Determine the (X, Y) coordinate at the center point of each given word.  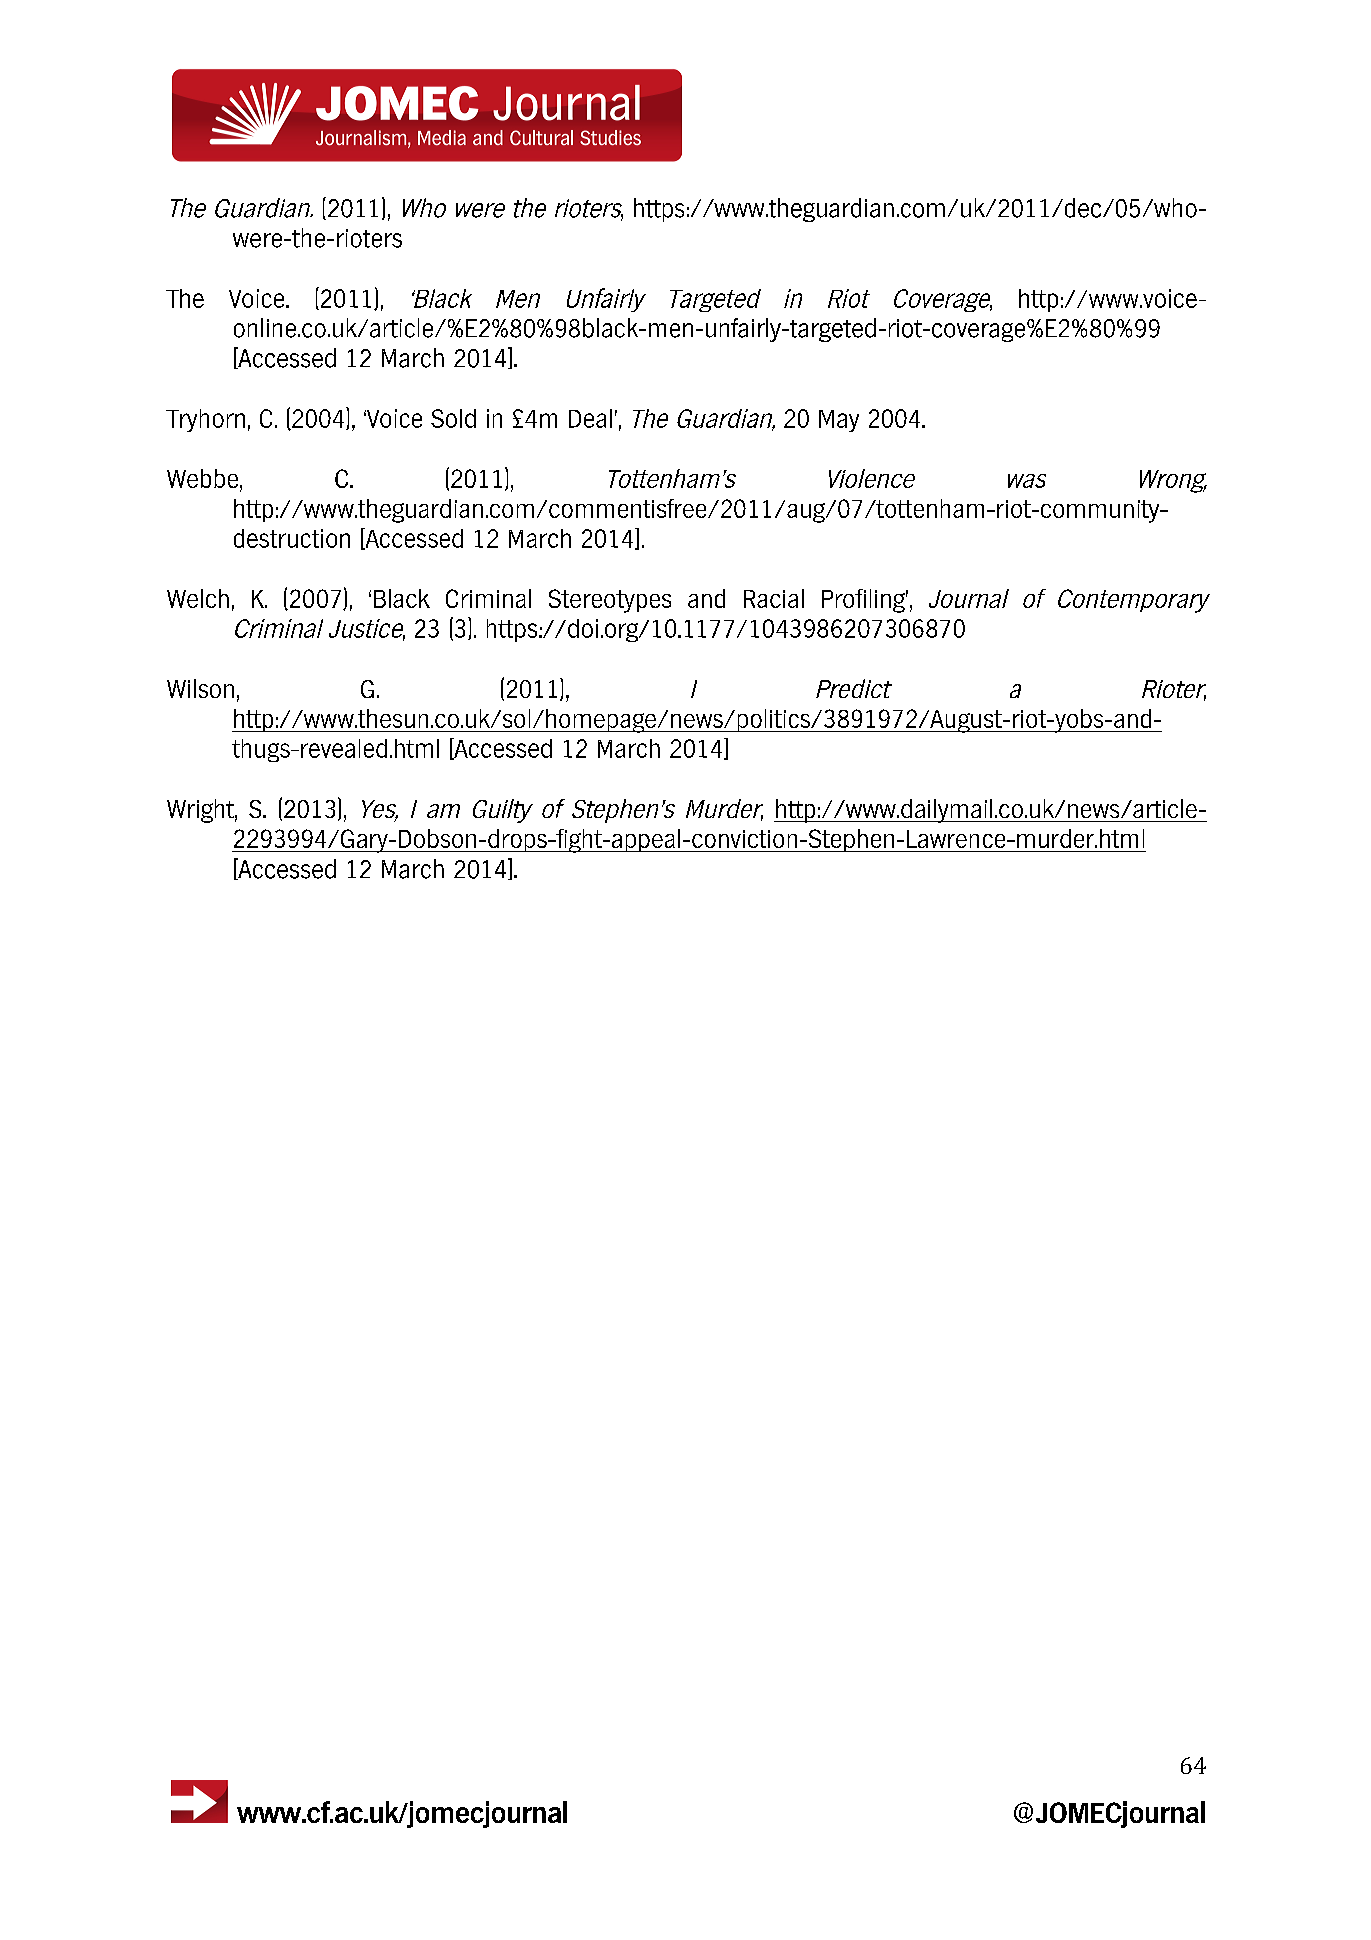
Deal (590, 418)
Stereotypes (610, 601)
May (839, 421)
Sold (453, 418)
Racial (774, 598)
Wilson (200, 688)
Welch (198, 598)
